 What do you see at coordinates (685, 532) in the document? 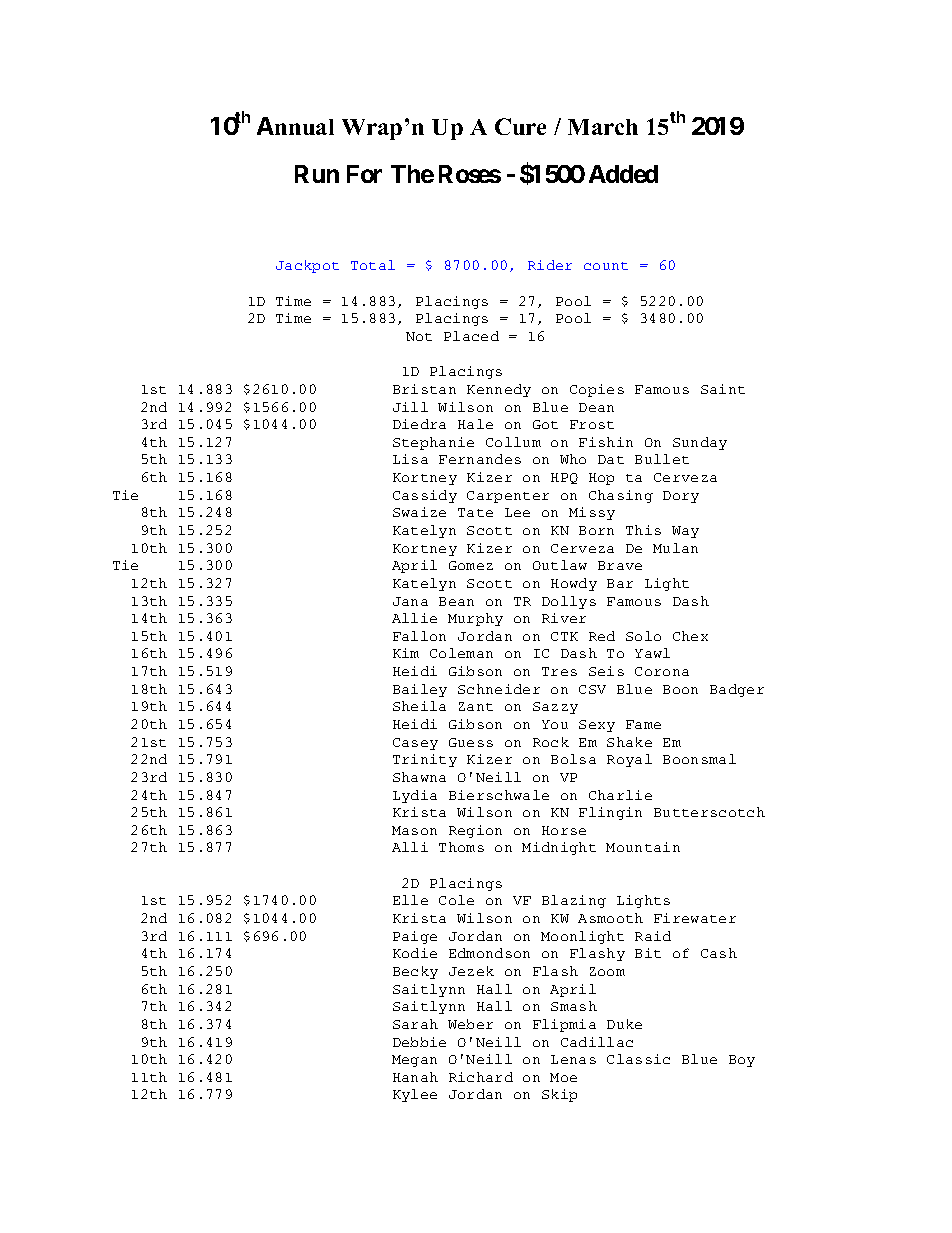
I see `Way` at bounding box center [685, 532].
